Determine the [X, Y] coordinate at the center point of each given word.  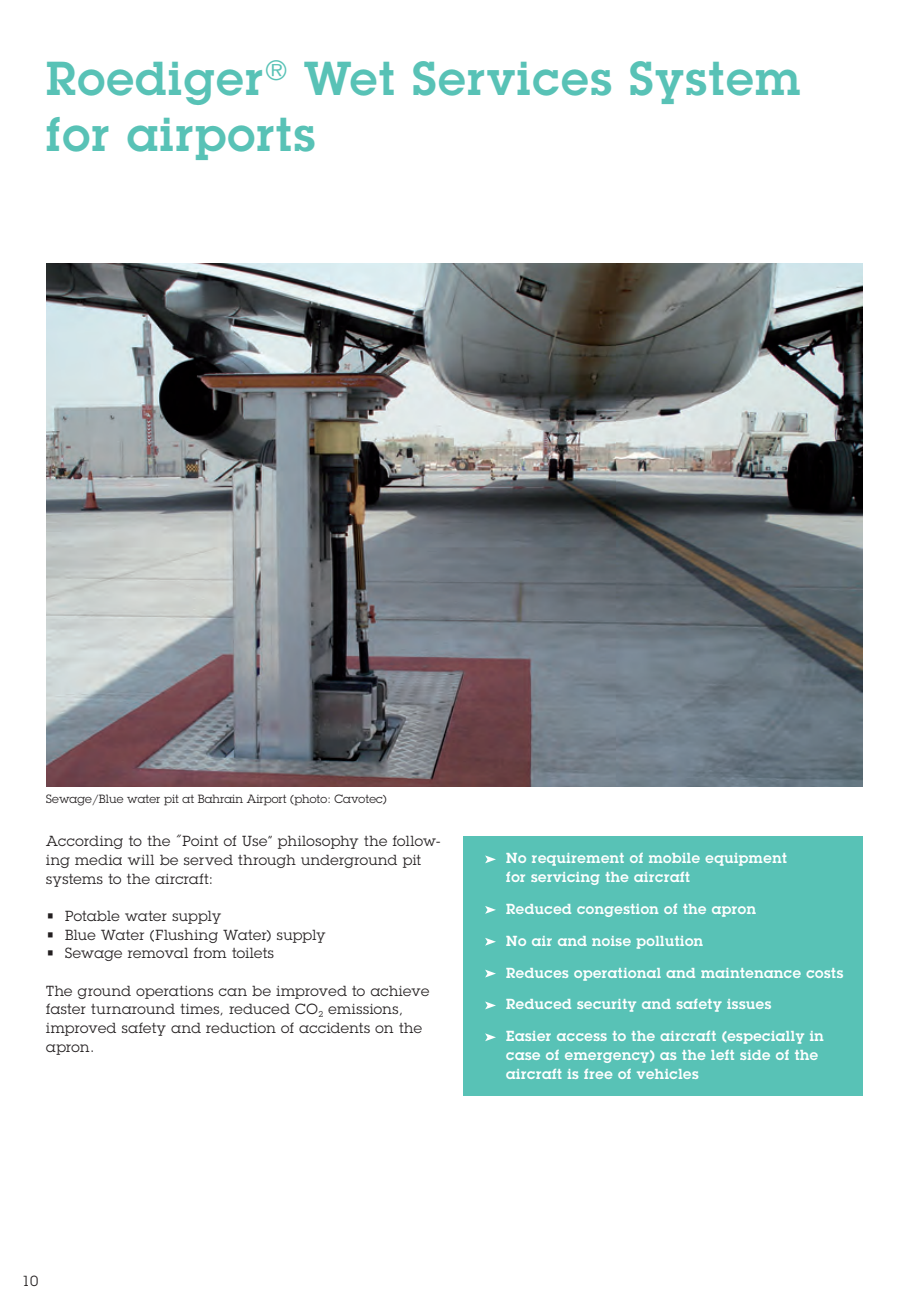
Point [199, 840]
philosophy [318, 842]
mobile [674, 858]
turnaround [133, 1008]
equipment [746, 859]
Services [512, 78]
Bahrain [220, 798]
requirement [578, 859]
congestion [617, 910]
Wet [349, 79]
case [523, 1056]
